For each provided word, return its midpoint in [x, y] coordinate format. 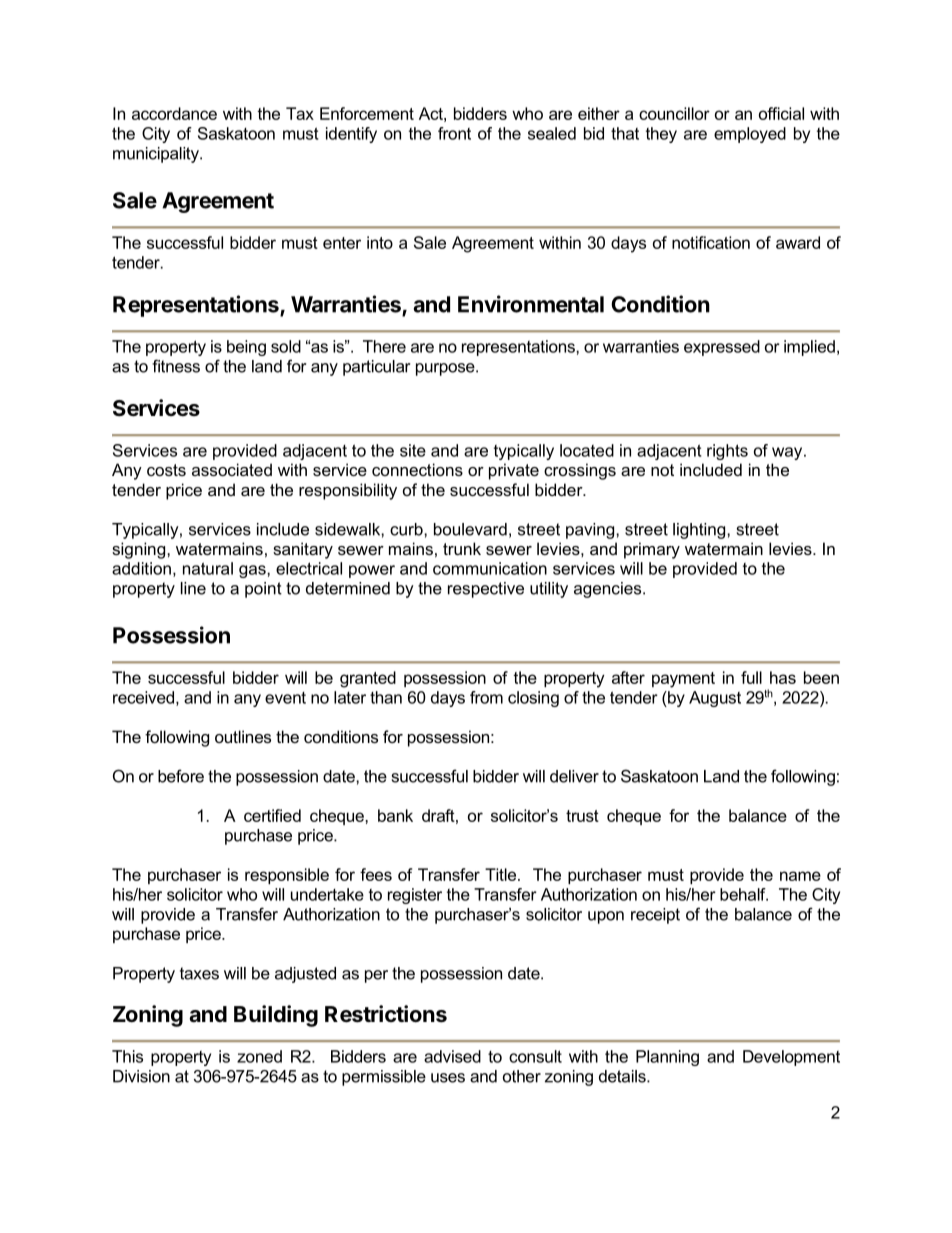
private [514, 471]
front [454, 133]
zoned [259, 1056]
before [181, 776]
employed [750, 135]
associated [232, 469]
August [715, 699]
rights [727, 452]
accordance [174, 113]
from [486, 697]
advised [452, 1056]
